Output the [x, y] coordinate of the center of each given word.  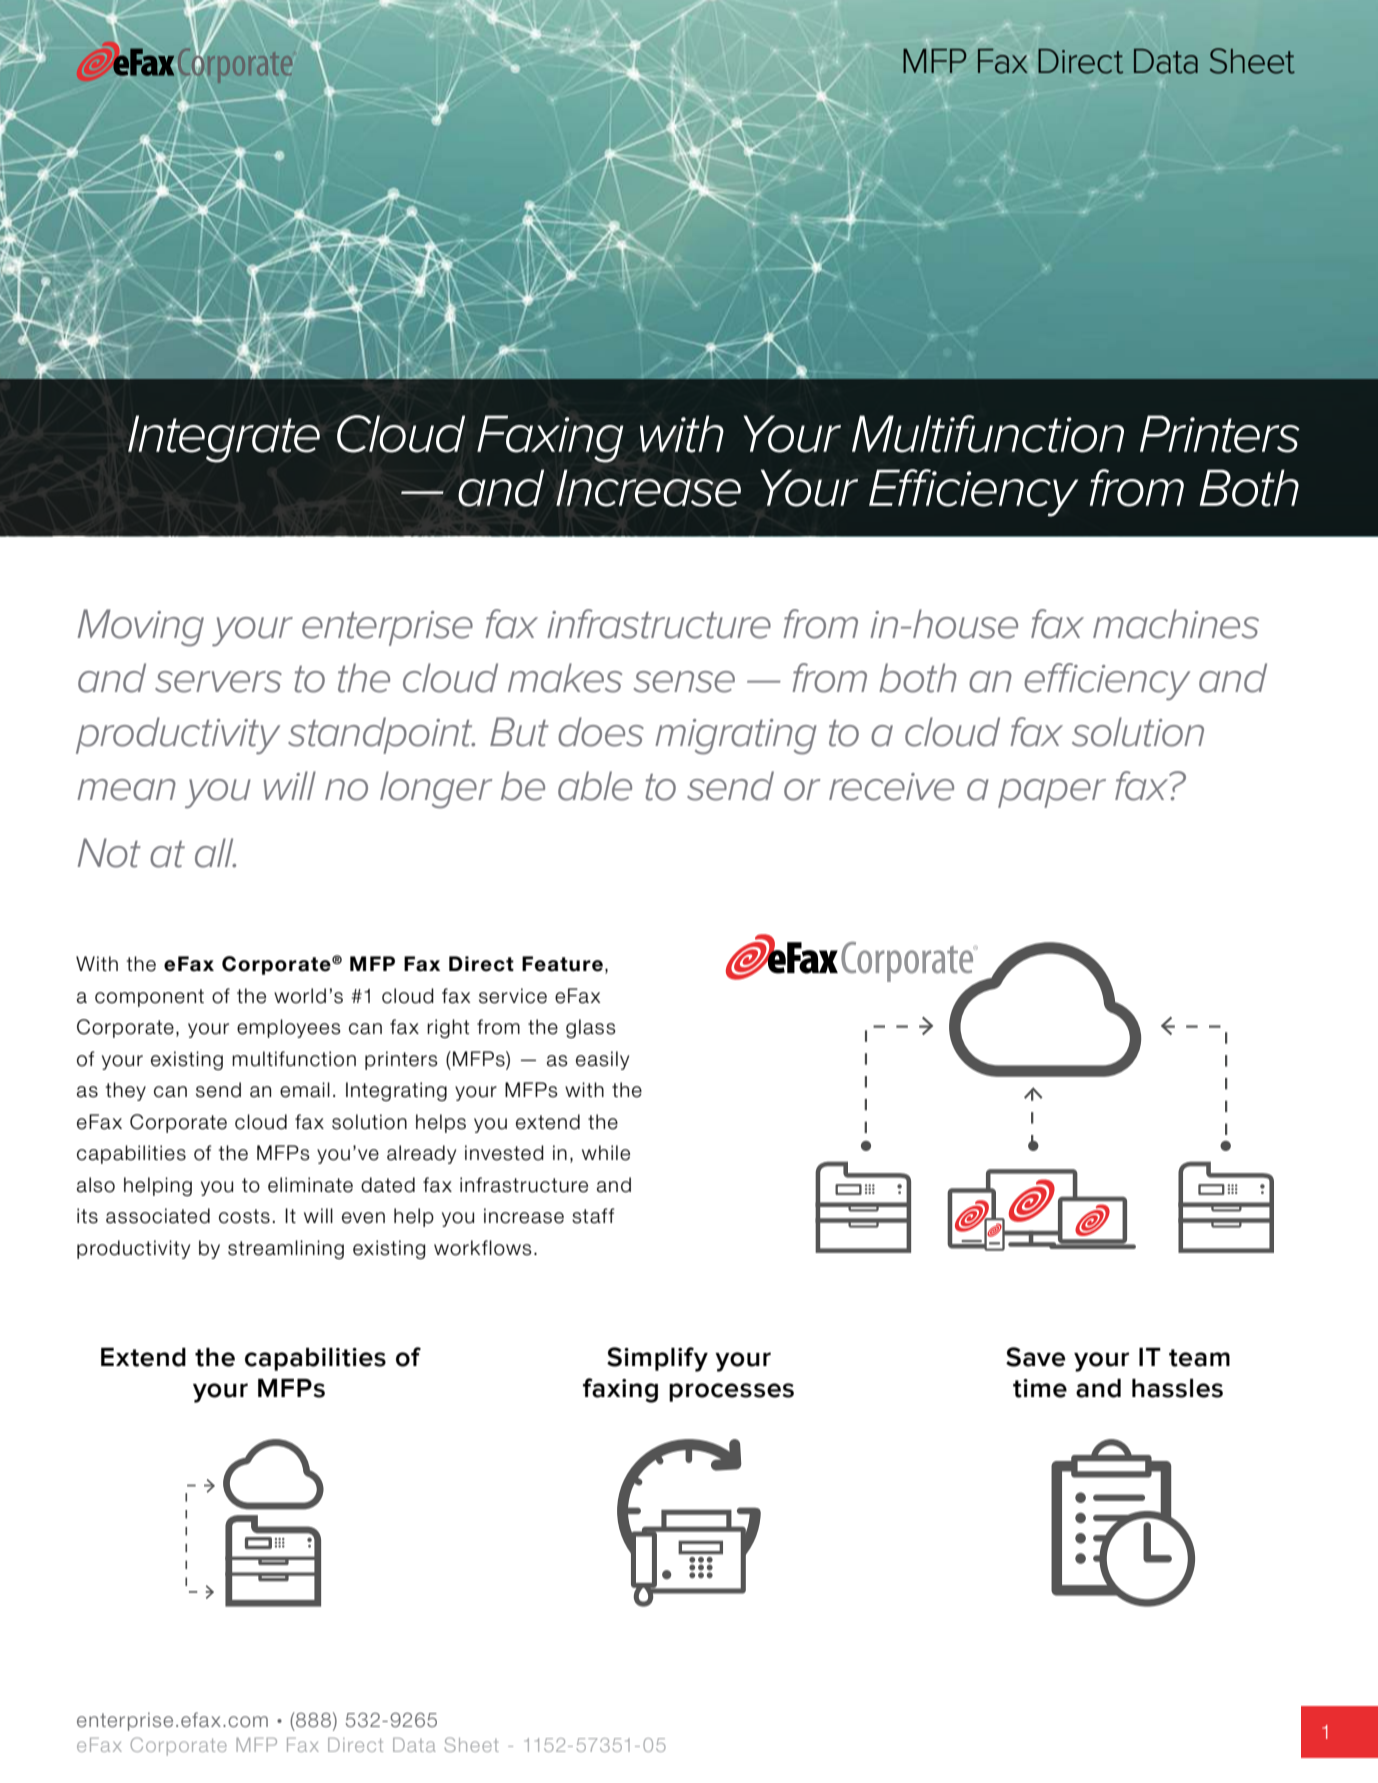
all [215, 853]
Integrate [224, 439]
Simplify [657, 1359]
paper [1052, 793]
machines [1176, 624]
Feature [562, 964]
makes [565, 678]
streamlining [286, 1249]
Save [1035, 1357]
